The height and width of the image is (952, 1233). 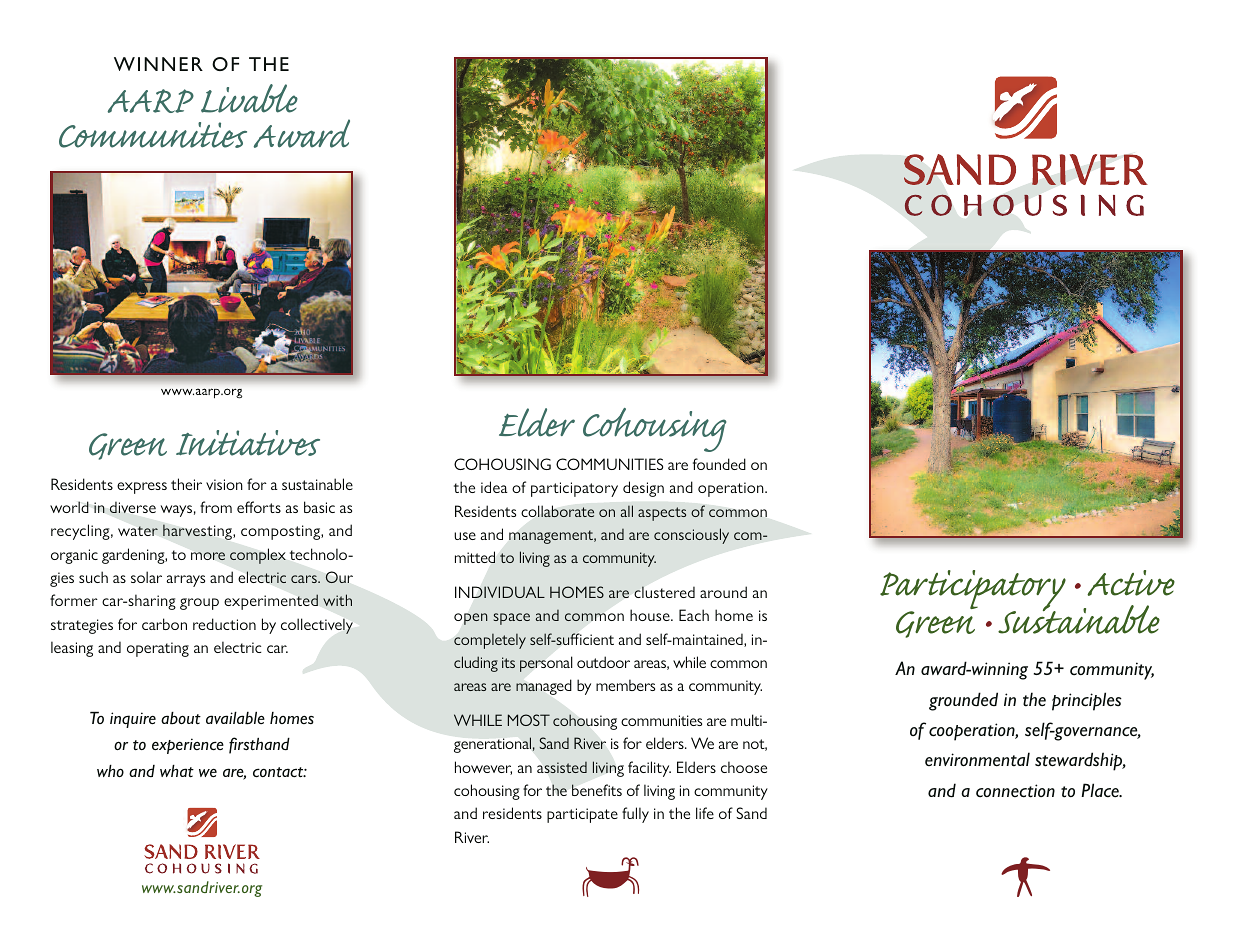 I want to click on vision, so click(x=224, y=484).
